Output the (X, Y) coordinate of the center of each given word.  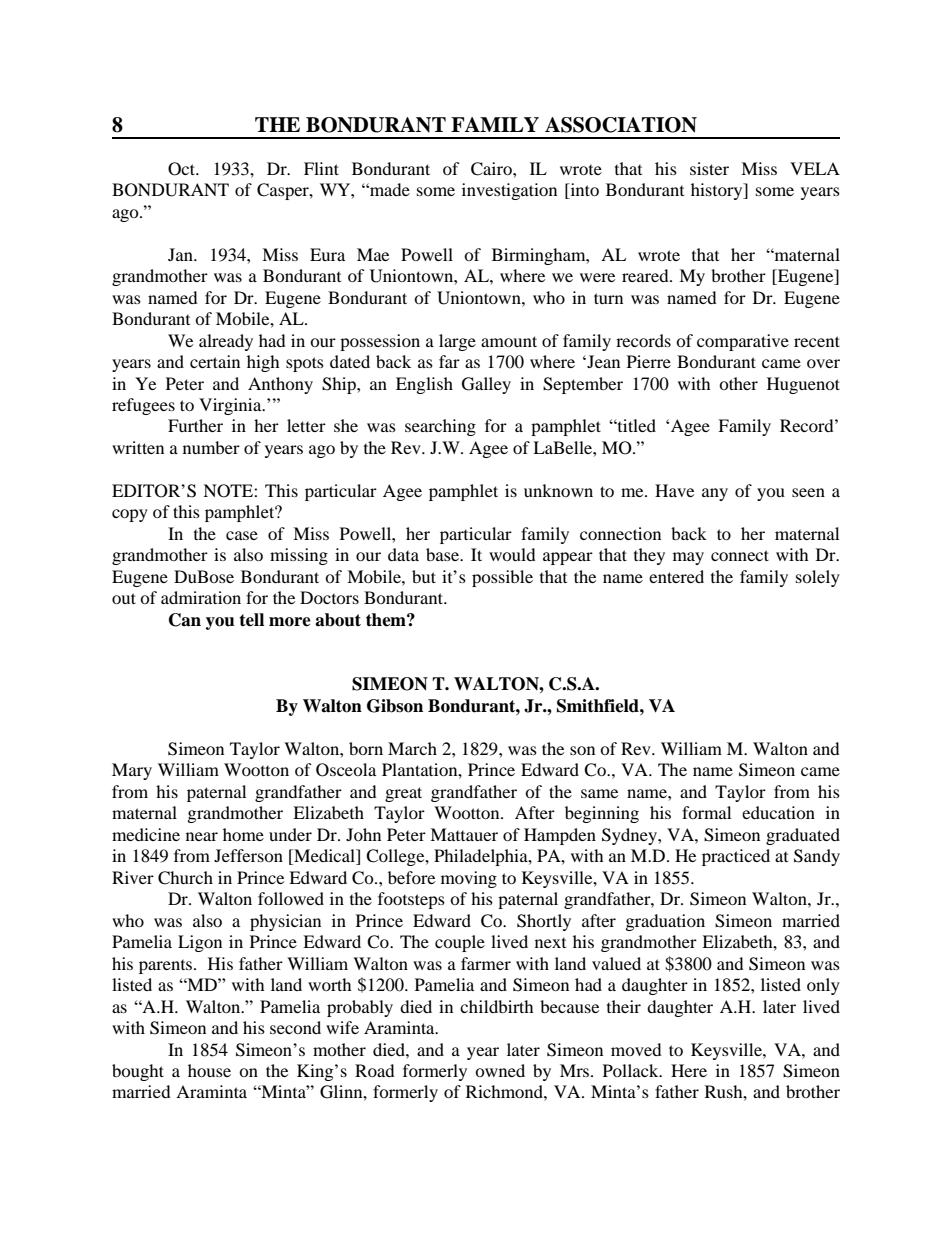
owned (500, 1070)
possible (502, 578)
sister (709, 168)
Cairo (492, 169)
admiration (201, 597)
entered (676, 576)
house (209, 1070)
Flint (321, 168)
